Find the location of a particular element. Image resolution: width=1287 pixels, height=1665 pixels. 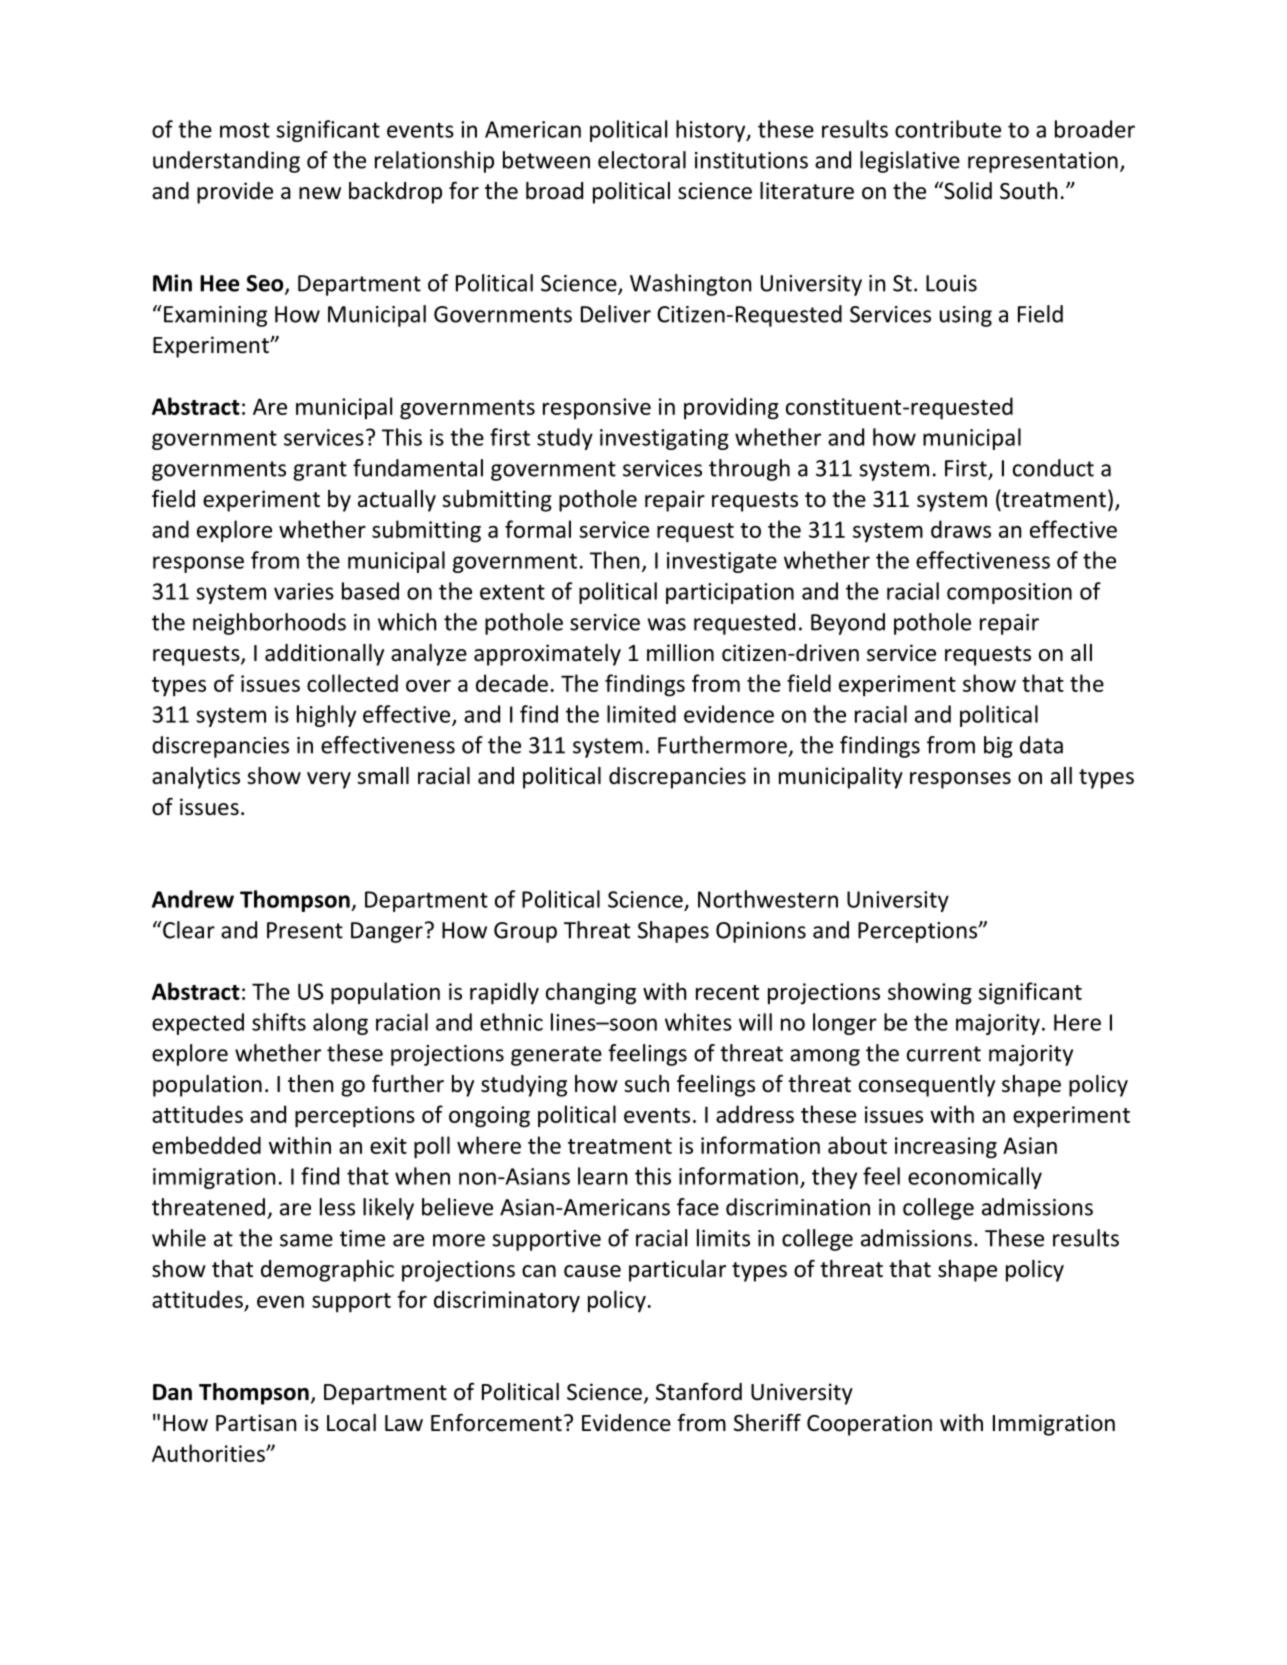

Partisan is located at coordinates (256, 1423).
